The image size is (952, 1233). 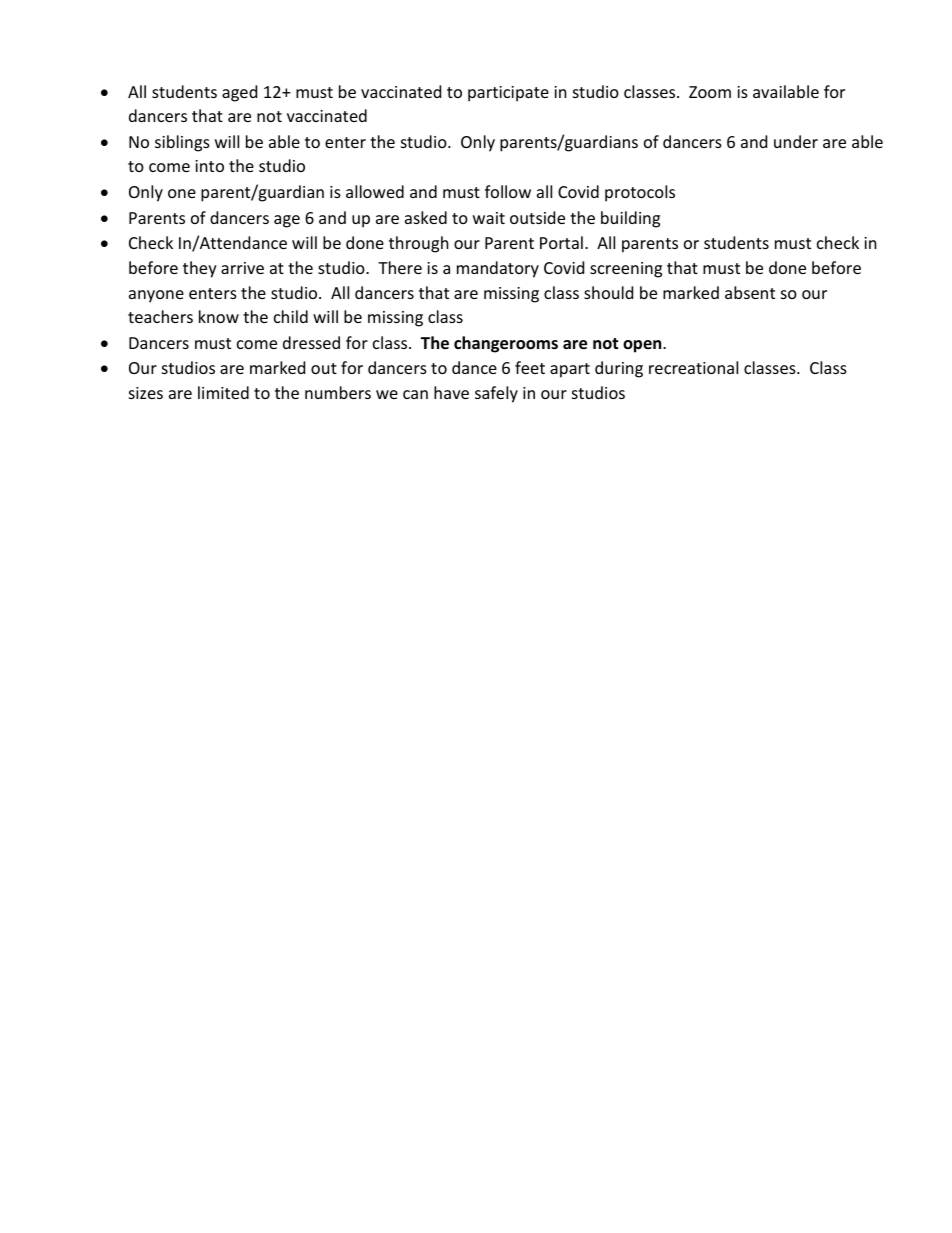 What do you see at coordinates (508, 191) in the image?
I see `follow` at bounding box center [508, 191].
